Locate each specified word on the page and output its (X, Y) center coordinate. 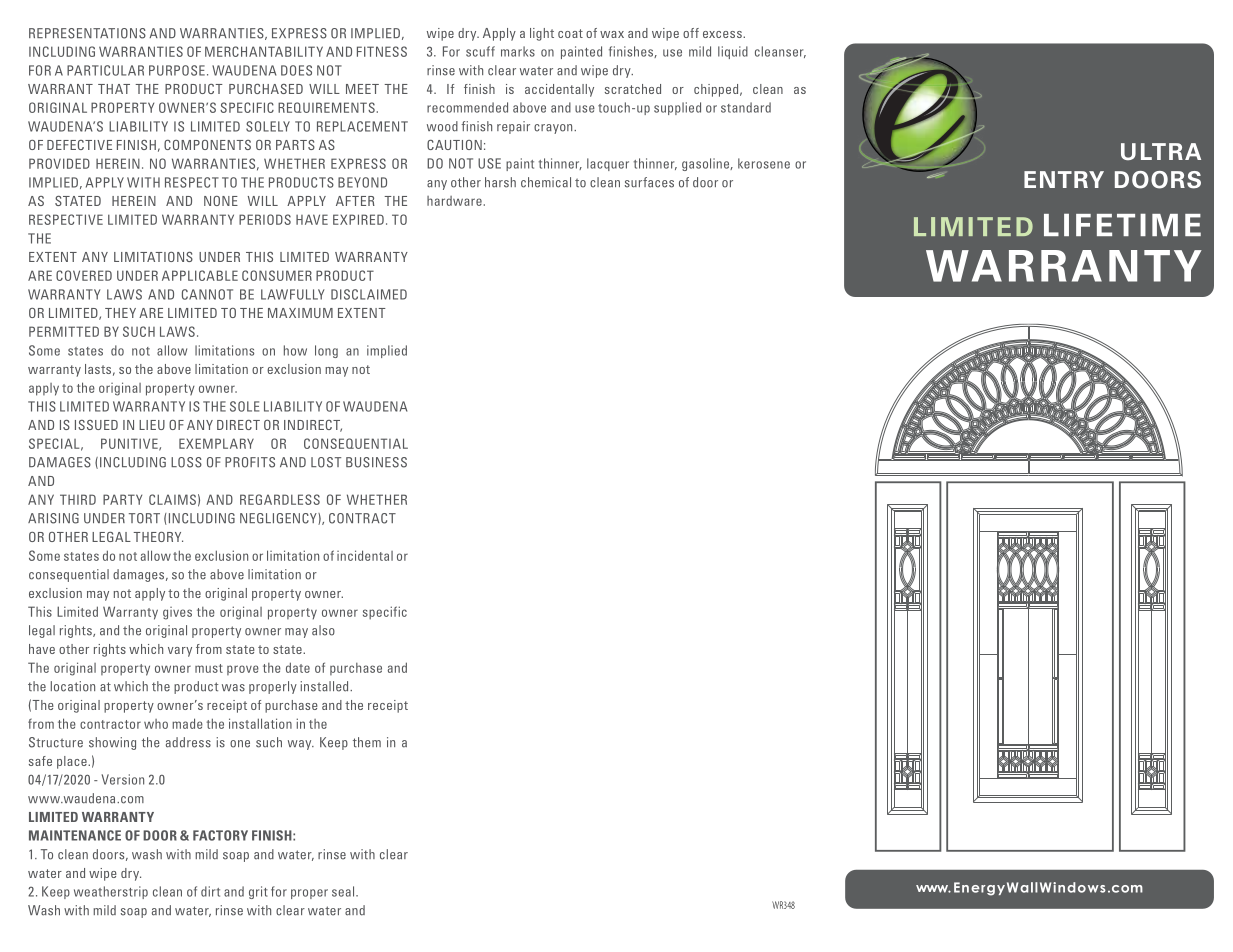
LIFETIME (1122, 225)
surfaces (649, 182)
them (367, 742)
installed (325, 686)
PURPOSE (177, 70)
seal (344, 891)
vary (180, 652)
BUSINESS (376, 462)
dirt (210, 891)
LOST (326, 462)
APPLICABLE (200, 275)
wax (612, 34)
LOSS (186, 462)
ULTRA (1161, 151)
